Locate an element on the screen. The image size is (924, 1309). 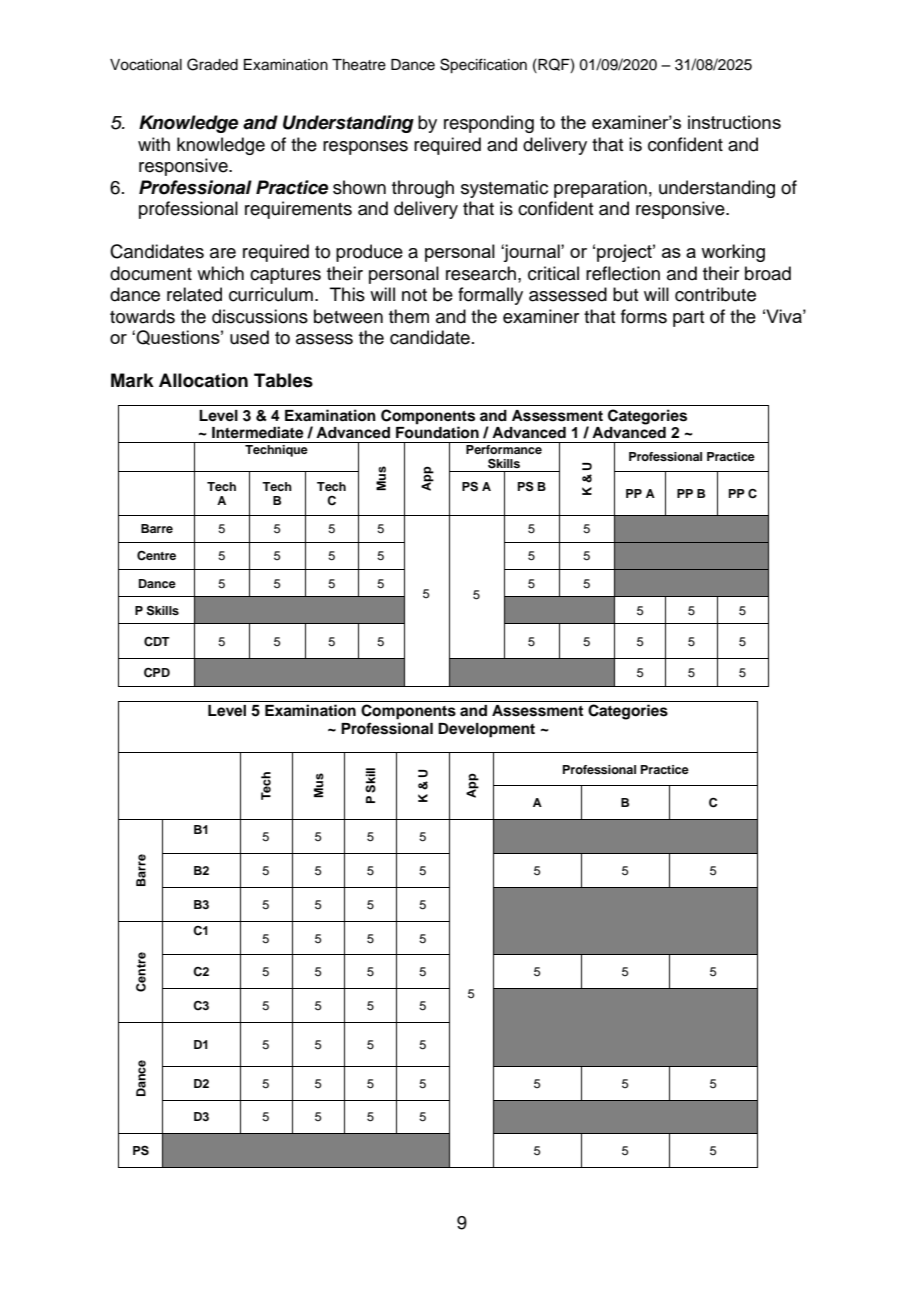
Development is located at coordinates (486, 730).
